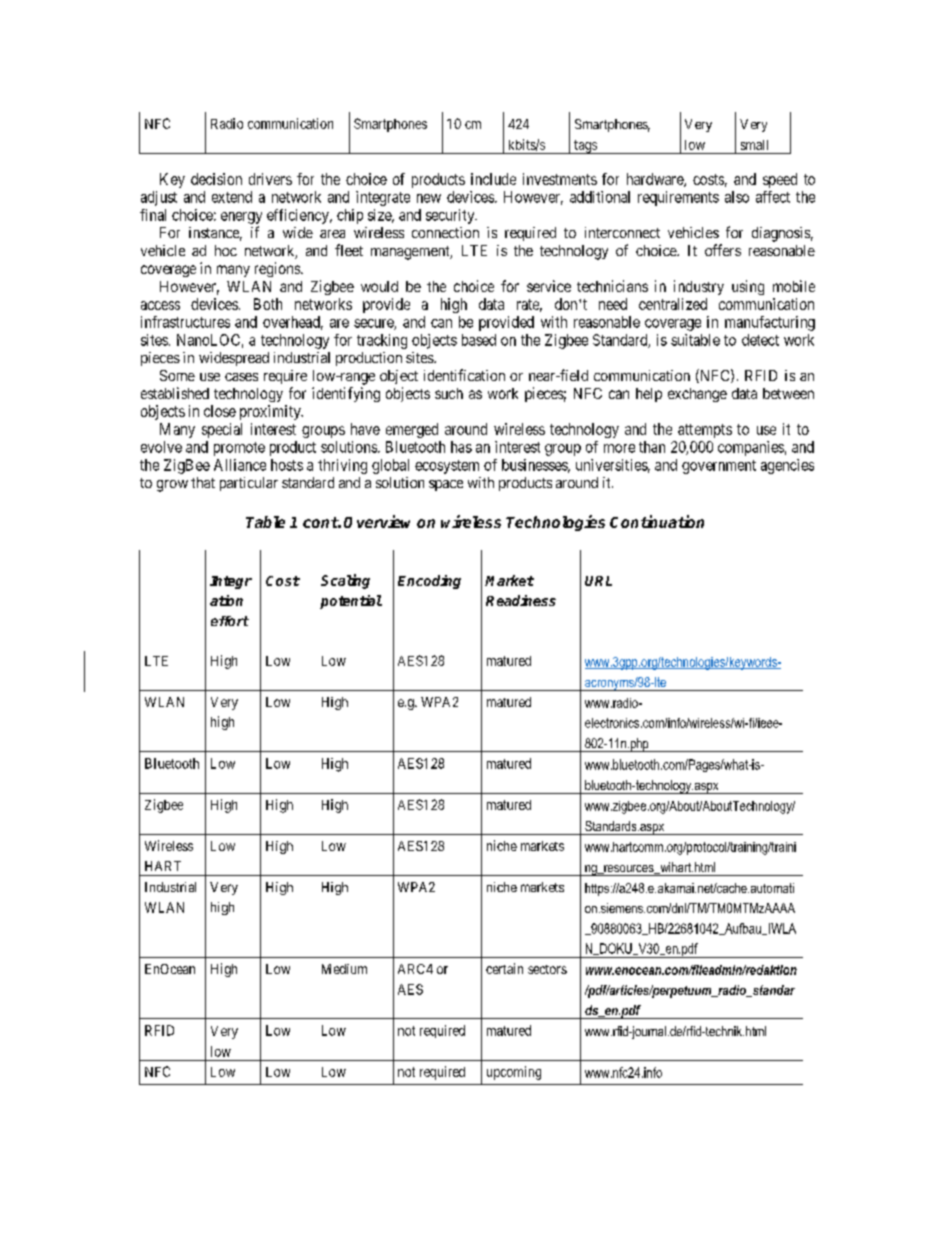 The image size is (952, 1233). What do you see at coordinates (344, 969) in the image?
I see `Medium` at bounding box center [344, 969].
